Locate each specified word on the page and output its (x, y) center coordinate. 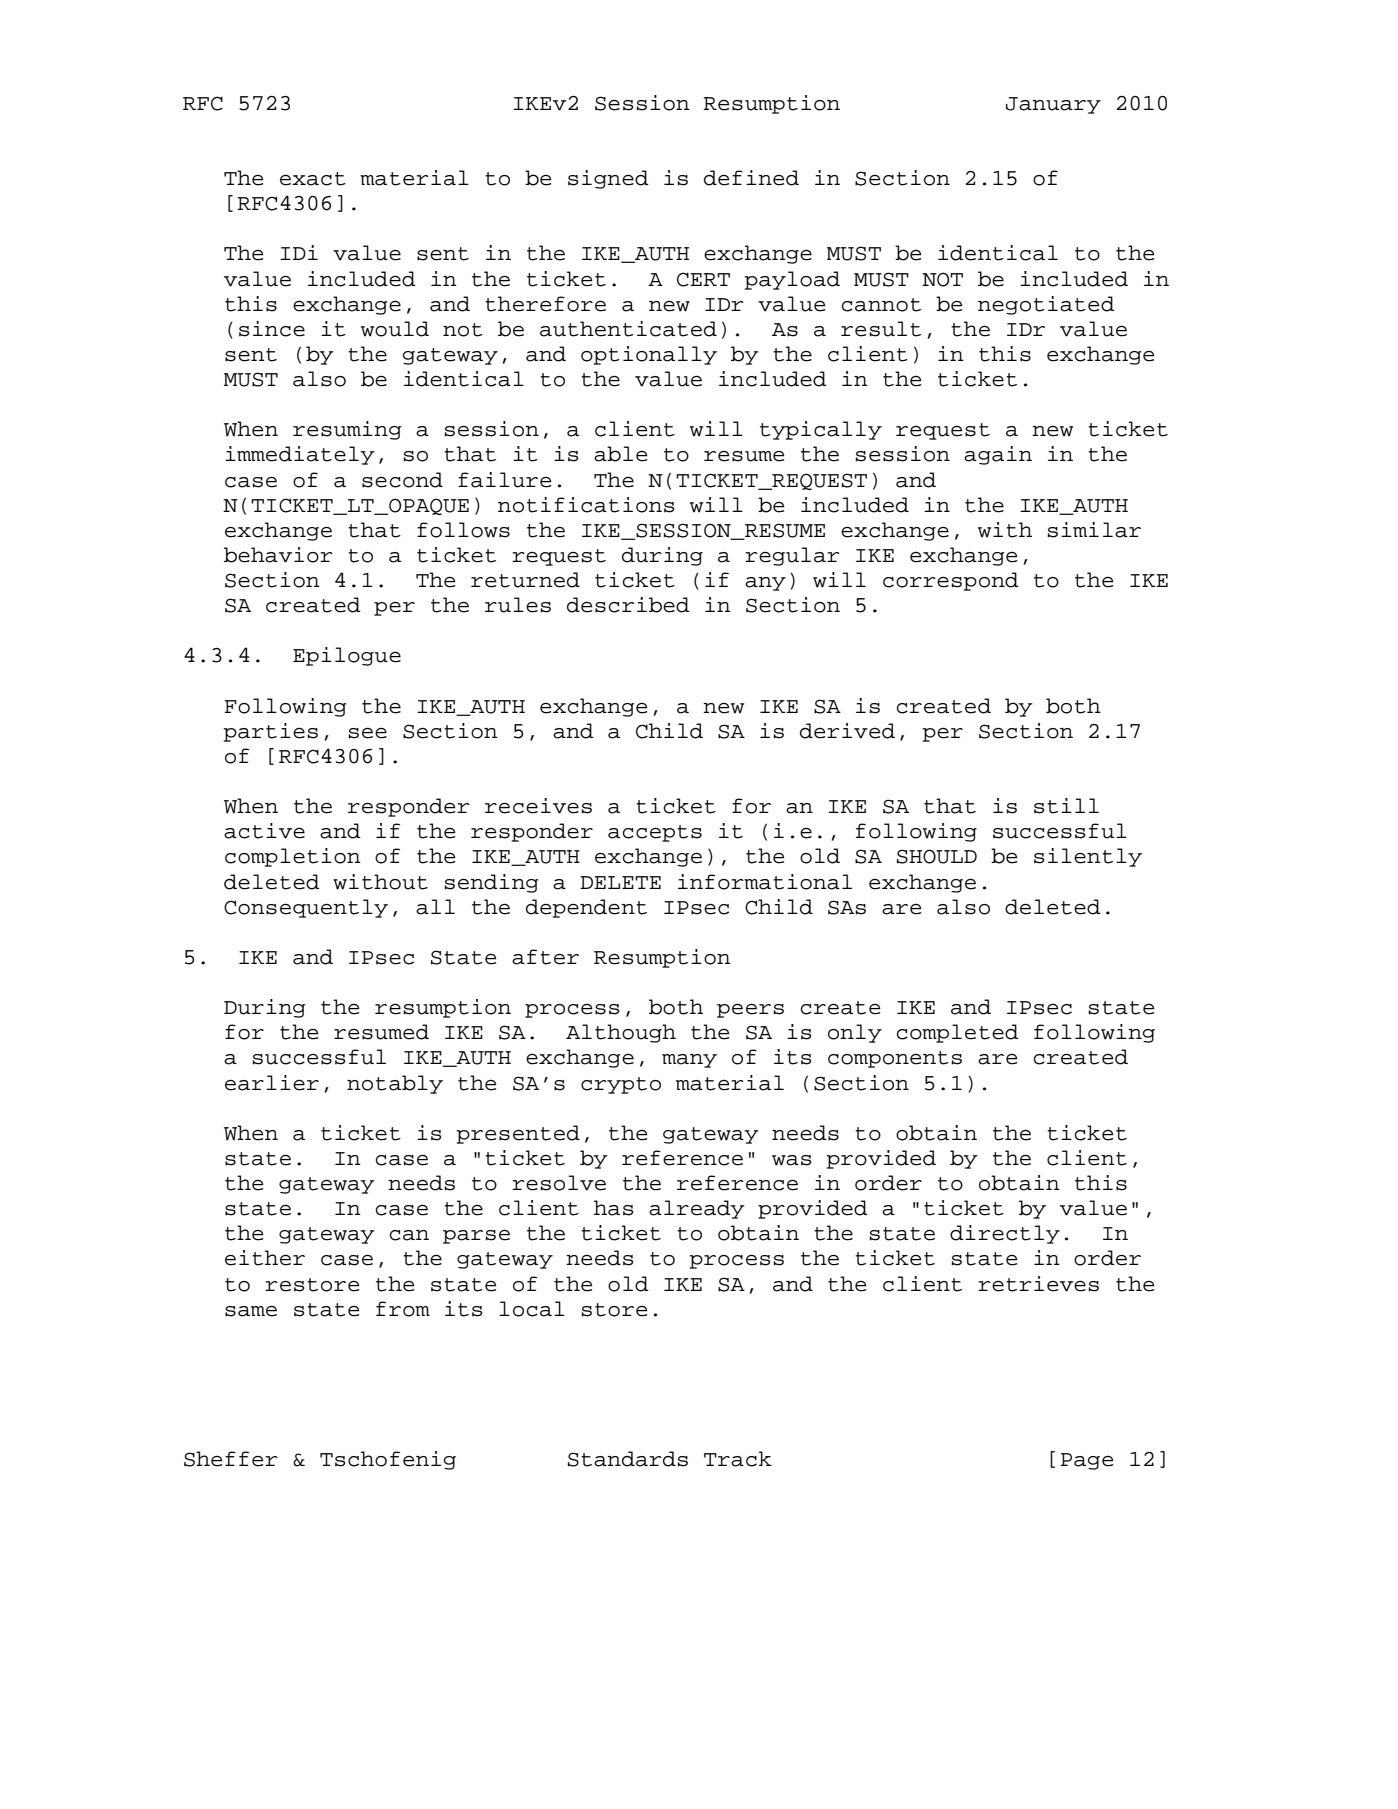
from (403, 1309)
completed (958, 1033)
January (1053, 105)
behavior (278, 555)
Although (621, 1033)
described (628, 605)
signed (608, 179)
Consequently (306, 908)
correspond (951, 581)
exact (313, 179)
